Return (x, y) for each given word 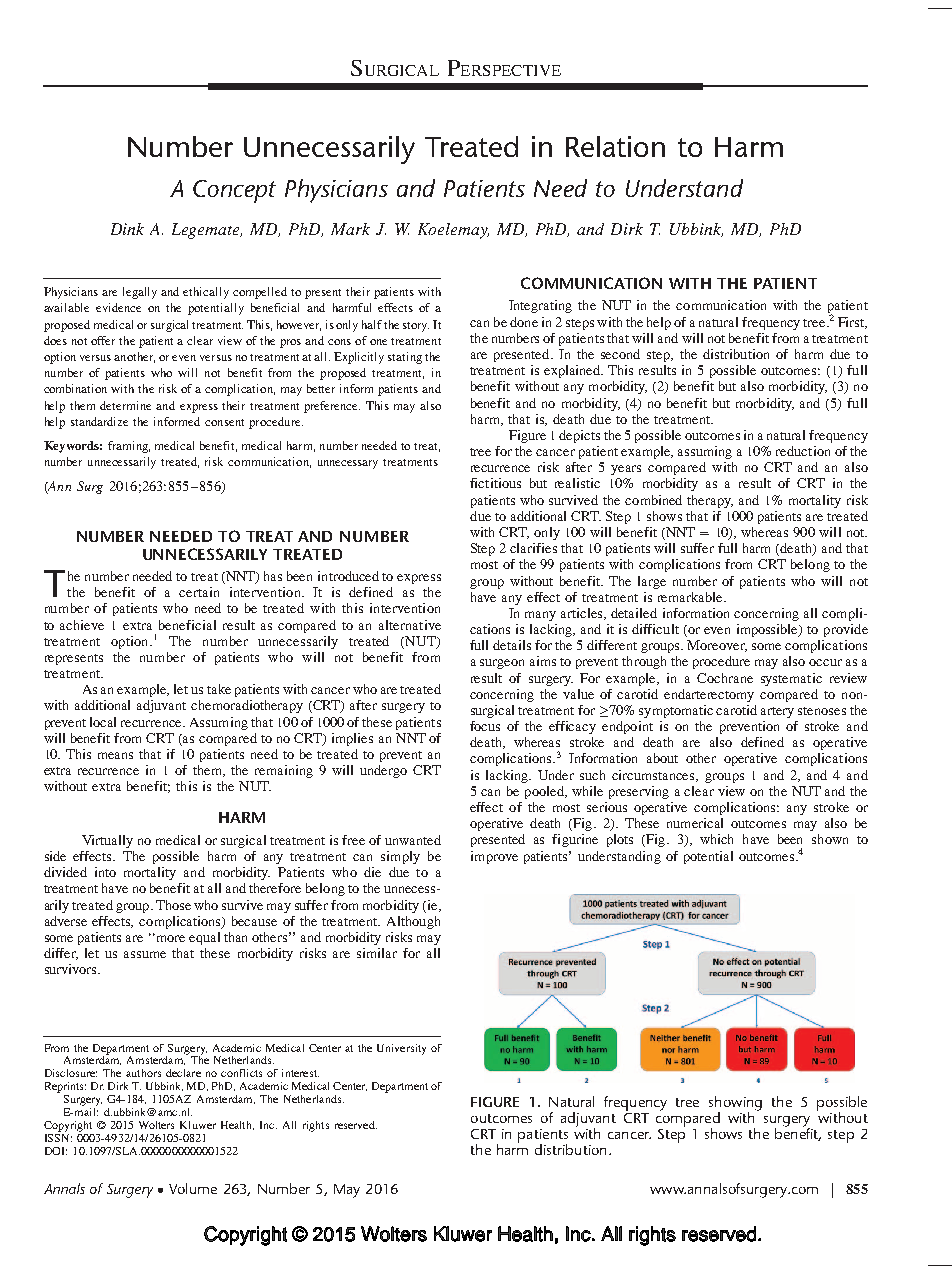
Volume (193, 1188)
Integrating (540, 306)
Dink (127, 229)
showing (735, 1104)
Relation (615, 146)
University (401, 1049)
